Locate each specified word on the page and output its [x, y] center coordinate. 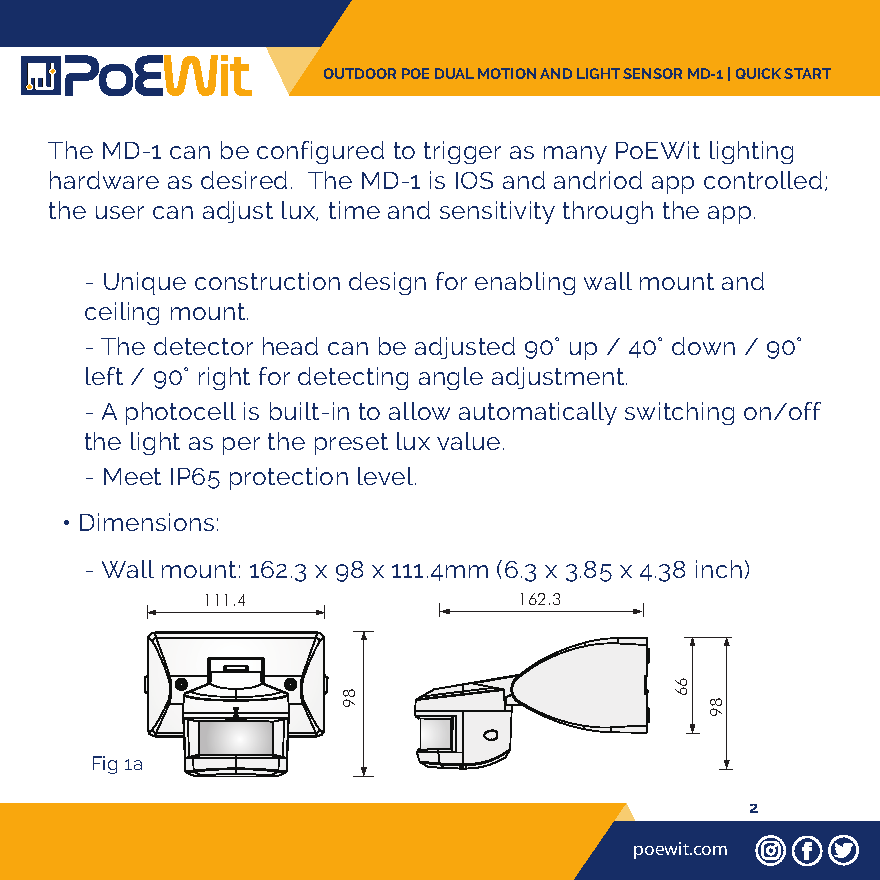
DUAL [454, 73]
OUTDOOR [360, 73]
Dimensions [147, 522]
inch [719, 569]
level [387, 476]
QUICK [758, 73]
